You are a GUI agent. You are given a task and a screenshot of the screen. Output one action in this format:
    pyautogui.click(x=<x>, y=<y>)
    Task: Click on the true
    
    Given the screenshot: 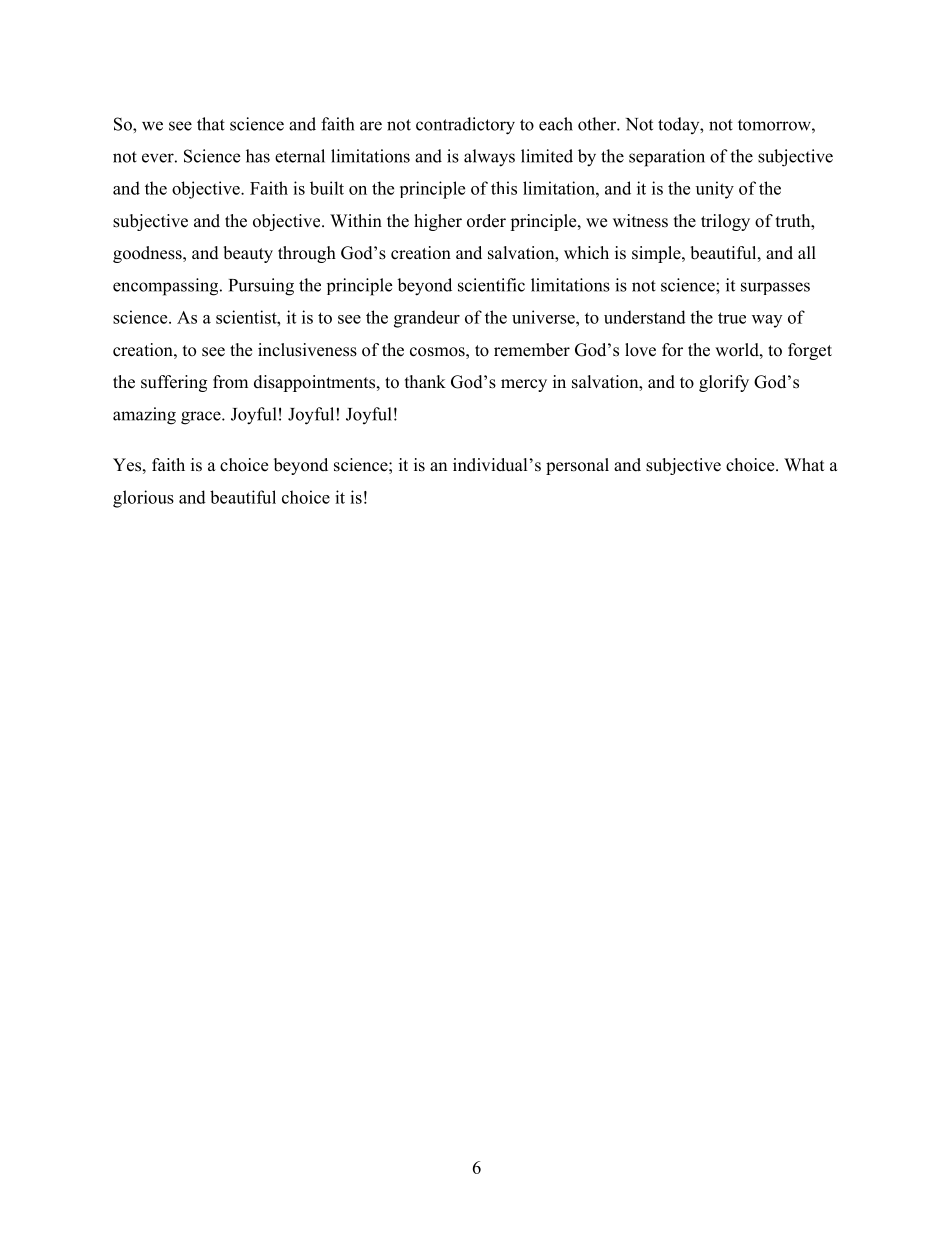 What is the action you would take?
    pyautogui.click(x=732, y=318)
